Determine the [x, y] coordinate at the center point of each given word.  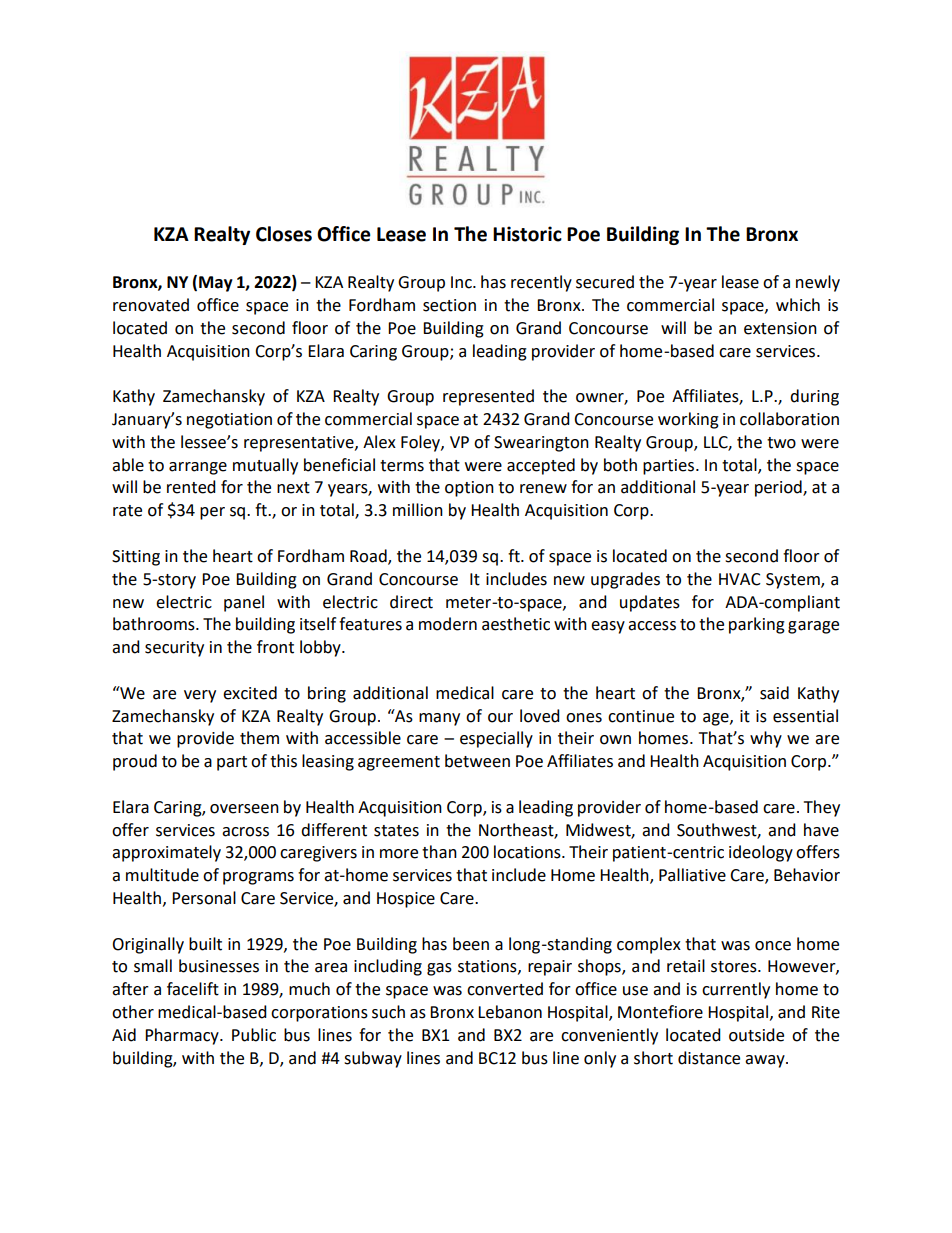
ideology [761, 853]
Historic [527, 234]
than [439, 852]
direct [411, 602]
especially [496, 739]
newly [818, 283]
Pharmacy [183, 1036]
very [200, 696]
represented [488, 397]
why [766, 739]
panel [244, 603]
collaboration [789, 419]
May [216, 284]
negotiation [229, 421]
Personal [204, 898]
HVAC [740, 579]
